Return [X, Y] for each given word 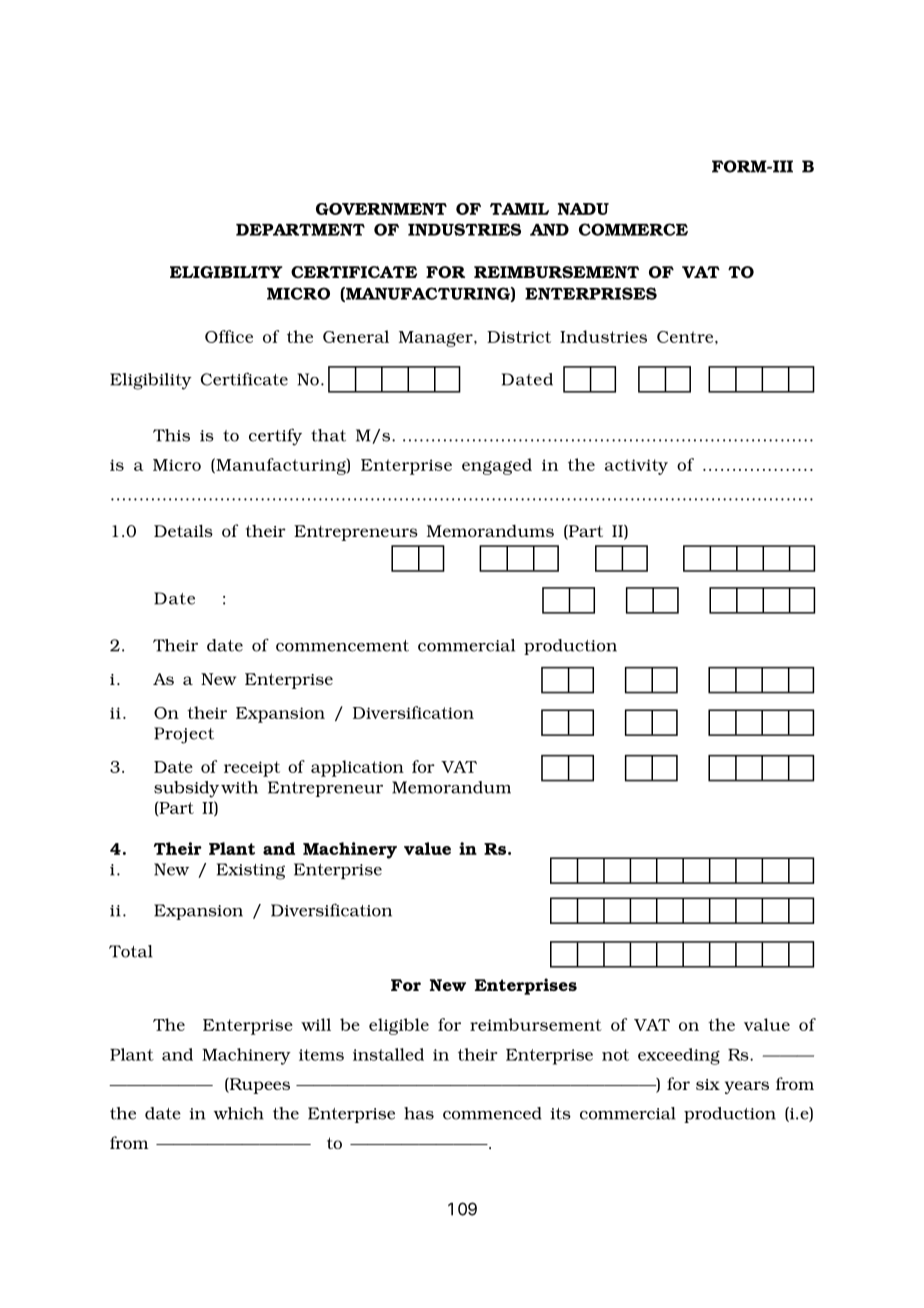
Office [229, 336]
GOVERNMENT [381, 209]
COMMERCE [633, 229]
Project [184, 735]
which [239, 1113]
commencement [342, 646]
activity [636, 467]
